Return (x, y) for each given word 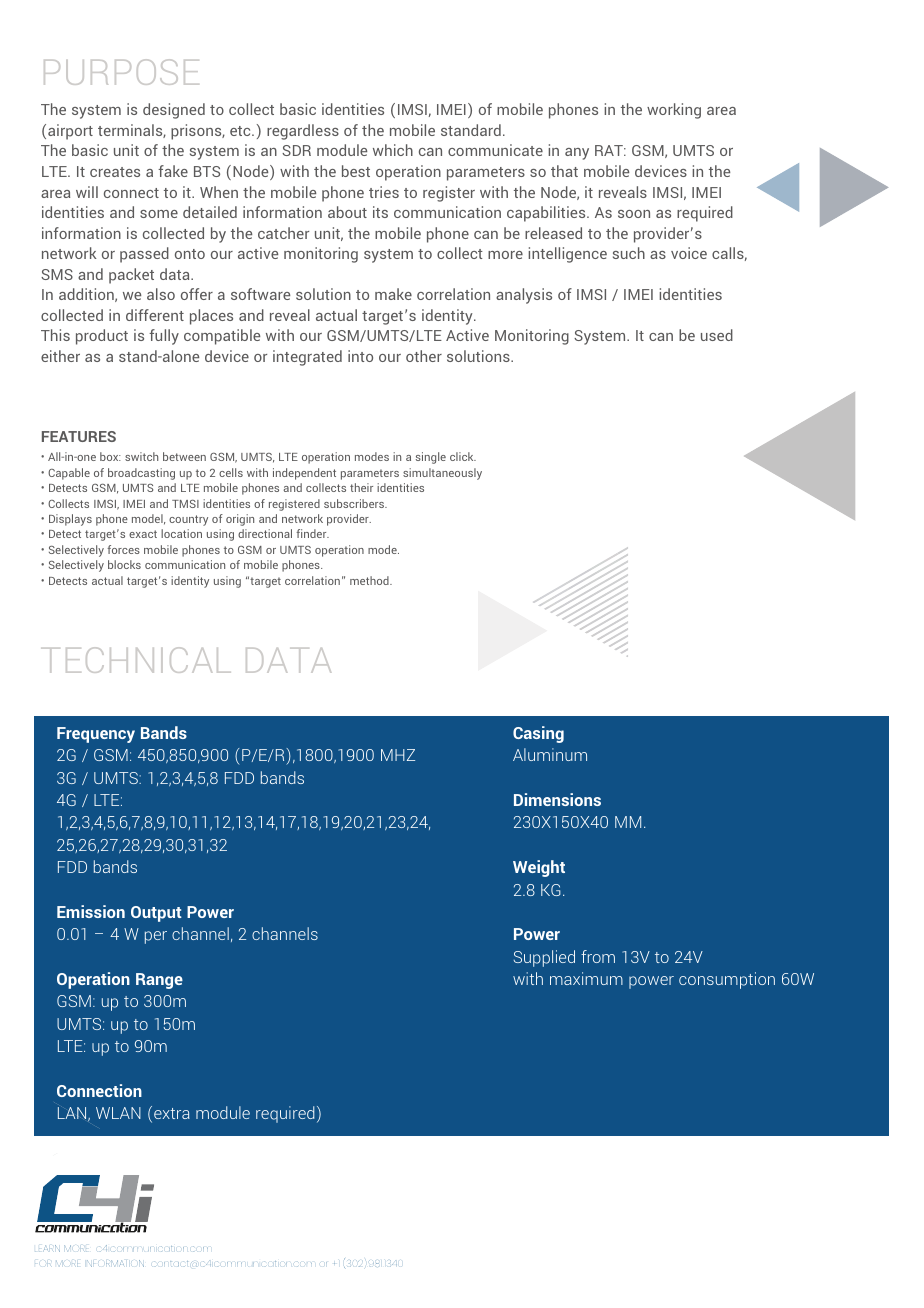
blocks (124, 564)
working (674, 111)
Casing (538, 734)
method (370, 580)
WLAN (118, 1113)
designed (174, 111)
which (393, 150)
